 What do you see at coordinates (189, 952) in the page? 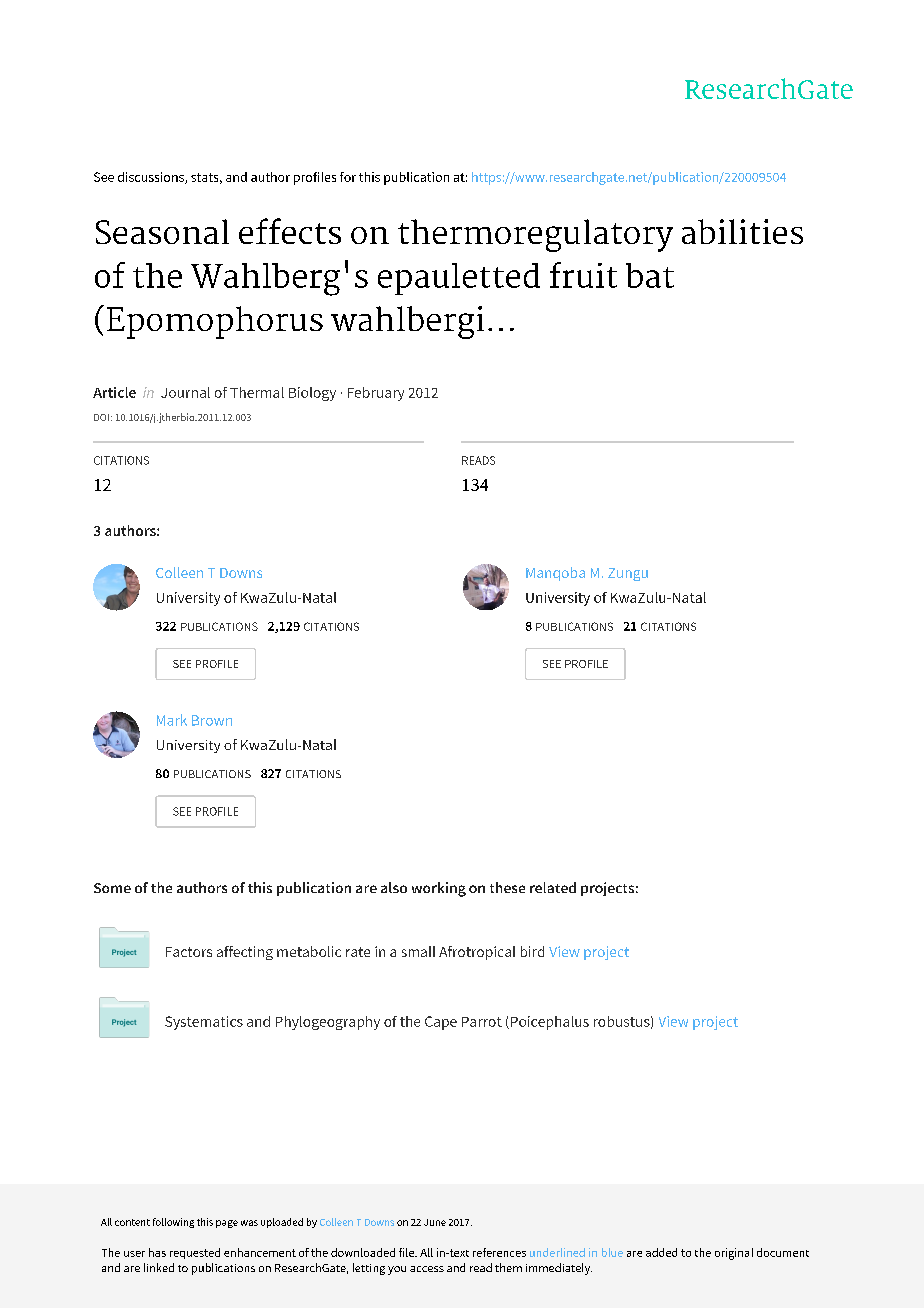
I see `Factors` at bounding box center [189, 952].
